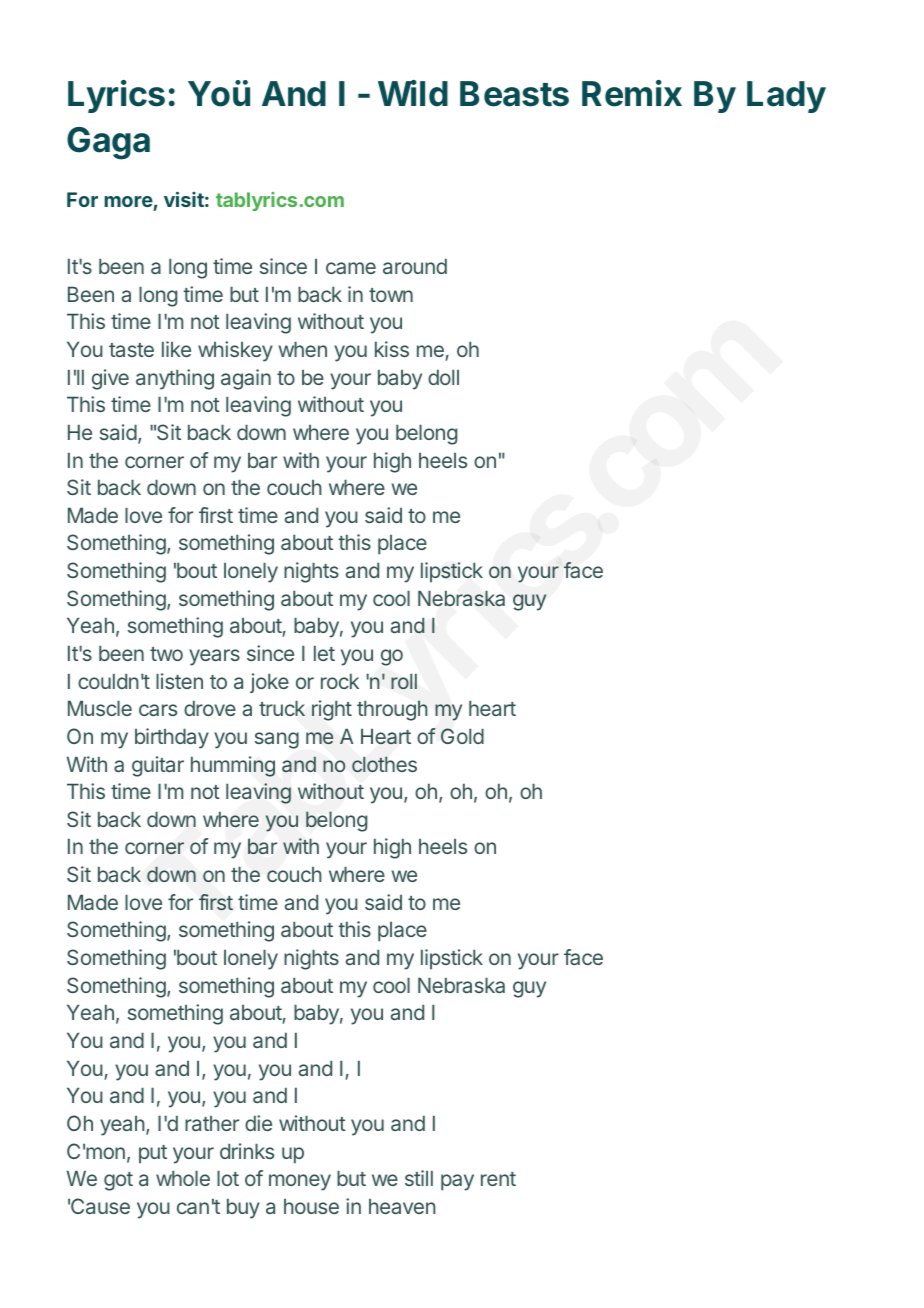 This screenshot has width=924, height=1308. Describe the element at coordinates (632, 93) in the screenshot. I see `Remix` at that location.
